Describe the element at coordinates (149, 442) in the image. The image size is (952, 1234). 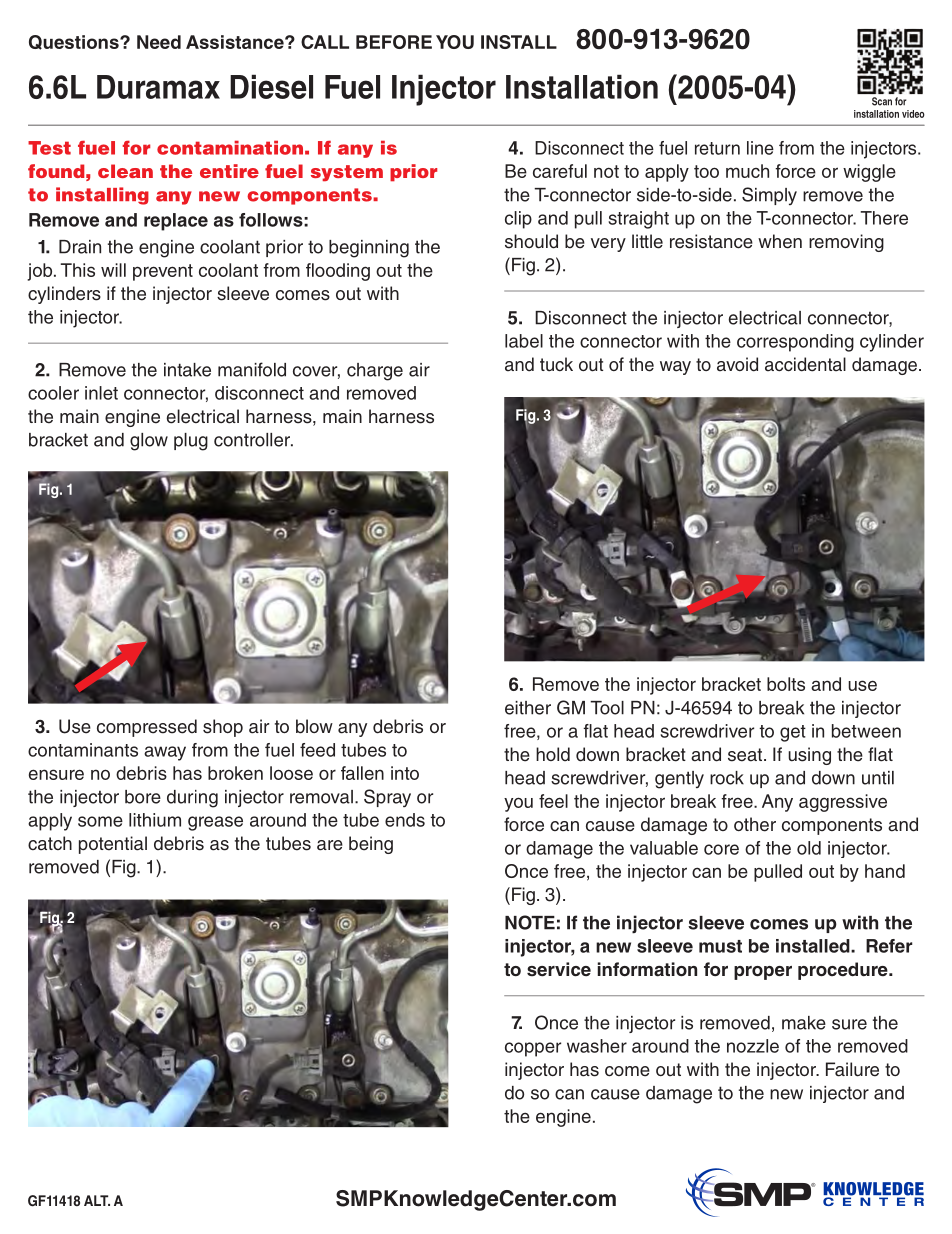
I see `glow` at that location.
